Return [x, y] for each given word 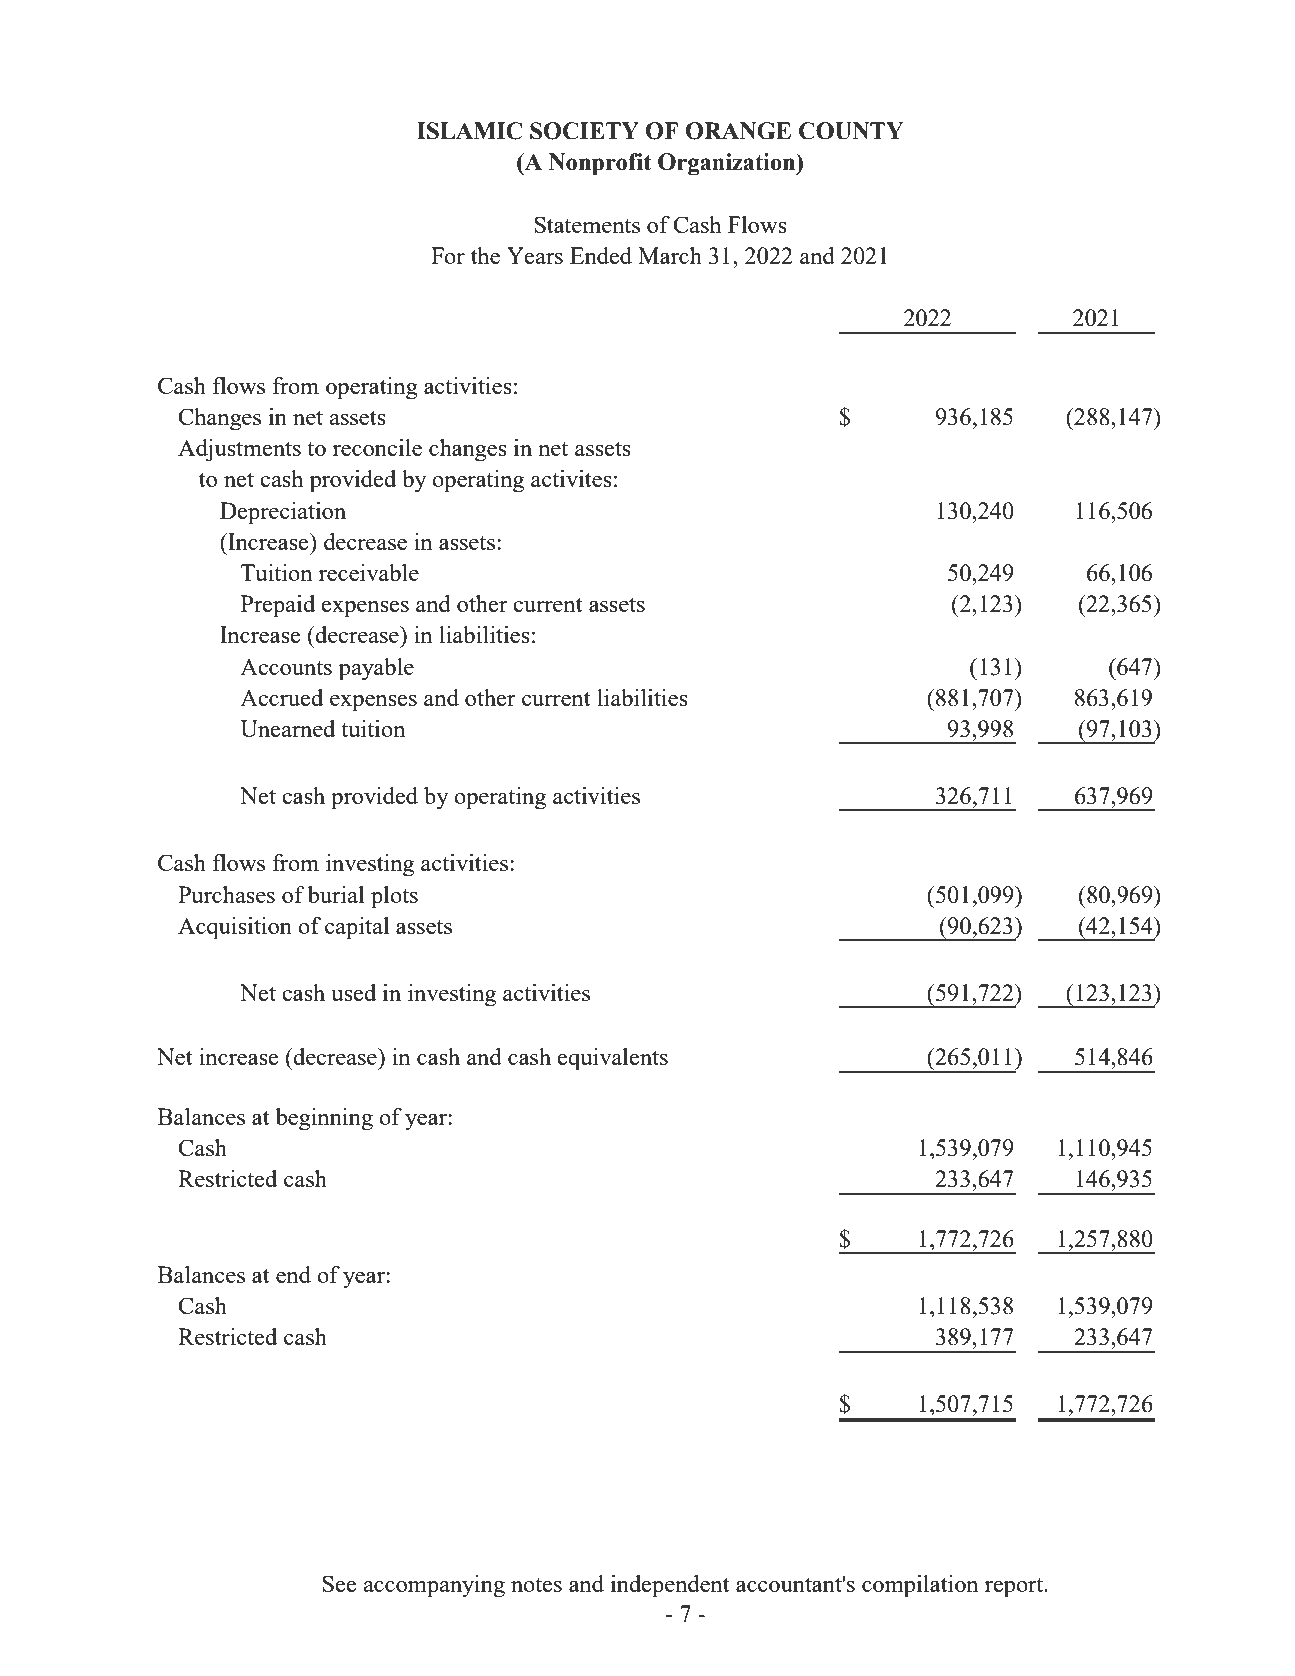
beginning [324, 1119]
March [670, 255]
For [448, 255]
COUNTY [851, 131]
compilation [920, 1586]
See [339, 1583]
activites [571, 478]
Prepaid [278, 606]
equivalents [612, 1059]
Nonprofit [600, 164]
